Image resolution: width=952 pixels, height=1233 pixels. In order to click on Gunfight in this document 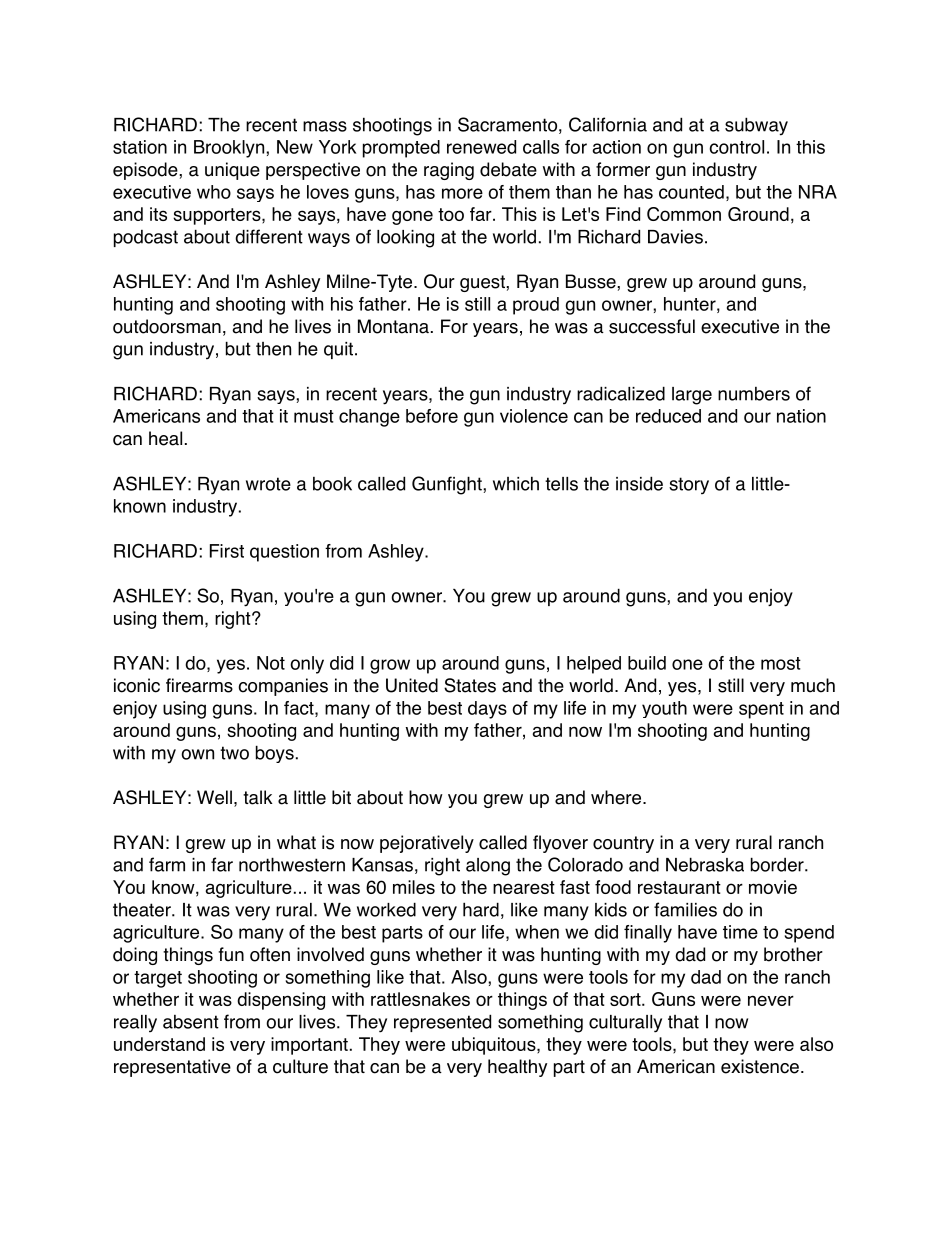, I will do `click(448, 485)`.
